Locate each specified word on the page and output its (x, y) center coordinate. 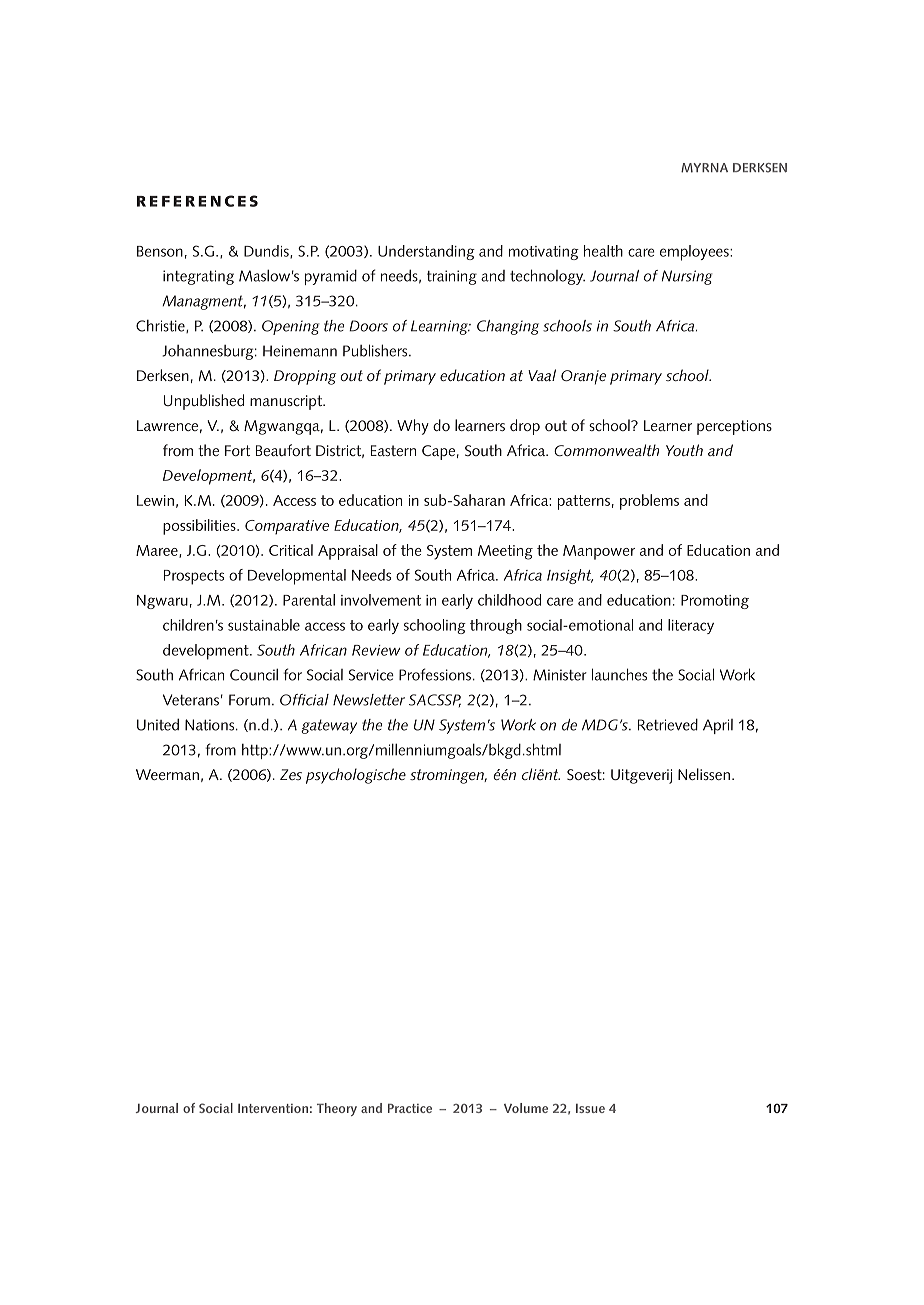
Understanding (426, 252)
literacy (691, 626)
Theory (337, 1109)
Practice (410, 1108)
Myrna (704, 168)
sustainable (264, 625)
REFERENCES (197, 201)
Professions (435, 674)
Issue (590, 1108)
